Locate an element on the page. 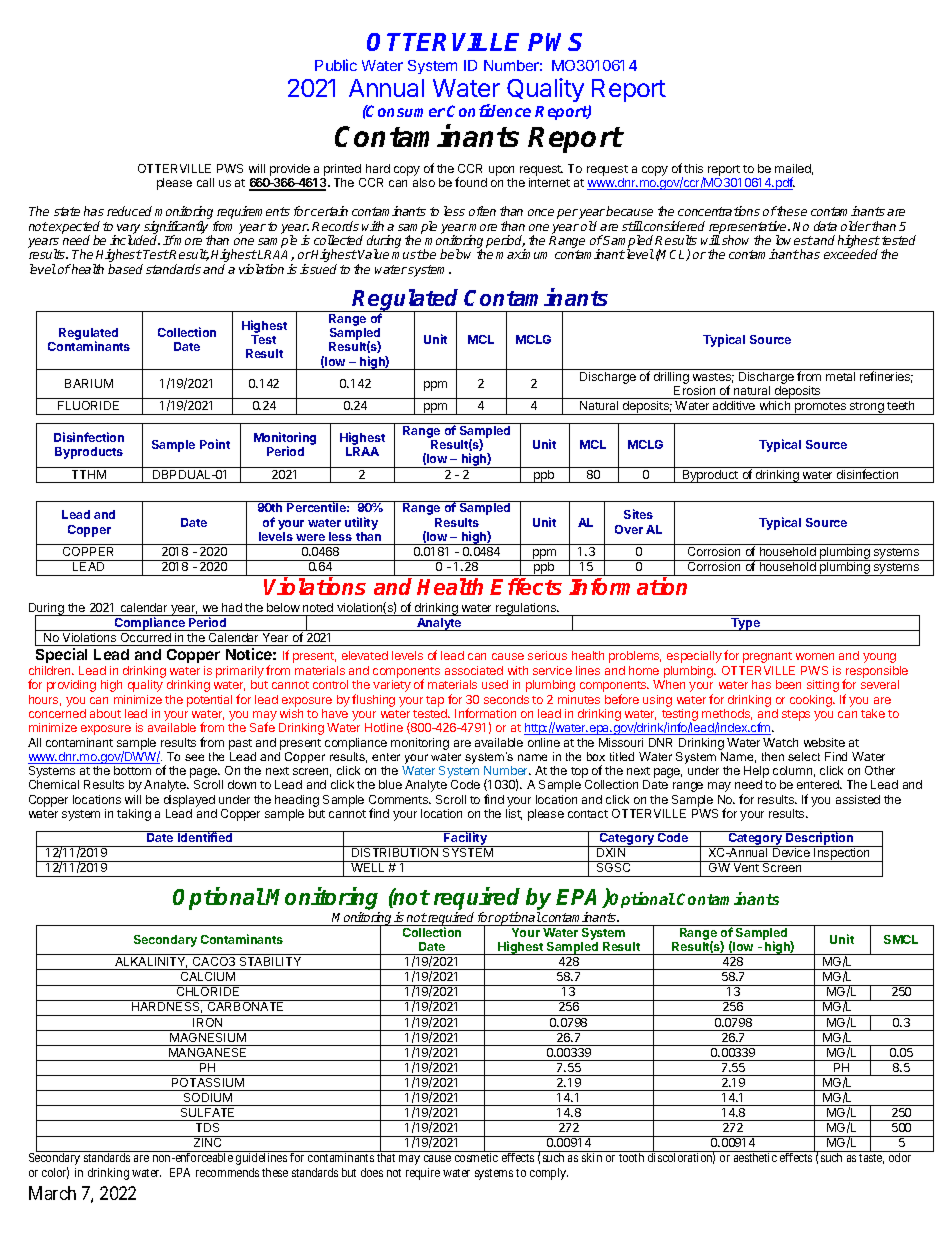 This document has width=952, height=1233. comply is located at coordinates (549, 1174).
